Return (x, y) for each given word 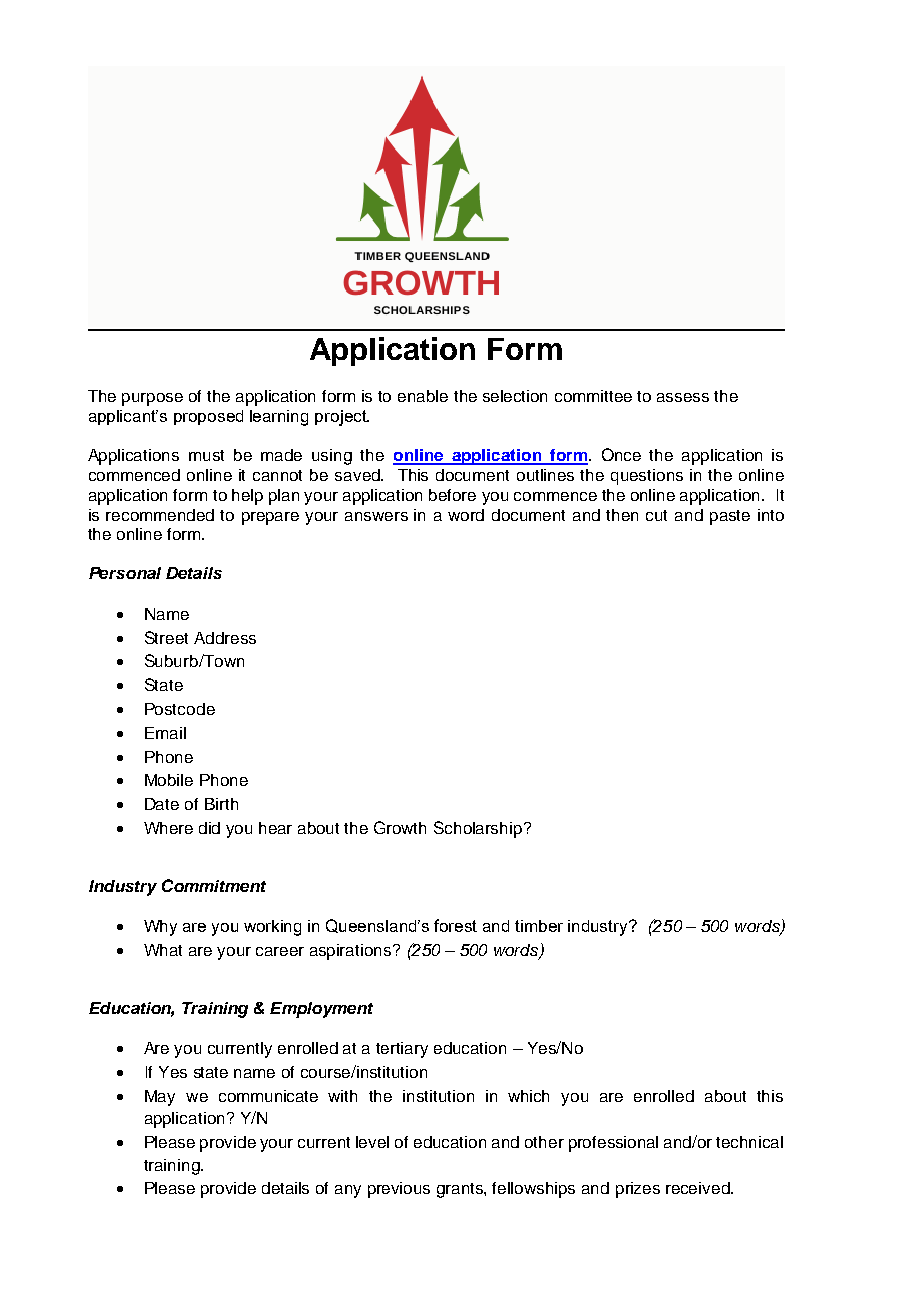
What (163, 950)
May (160, 1098)
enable (423, 396)
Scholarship (479, 829)
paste (730, 517)
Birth (221, 804)
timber (539, 926)
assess (683, 397)
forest (455, 925)
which (528, 1096)
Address (225, 638)
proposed (208, 417)
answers (376, 516)
